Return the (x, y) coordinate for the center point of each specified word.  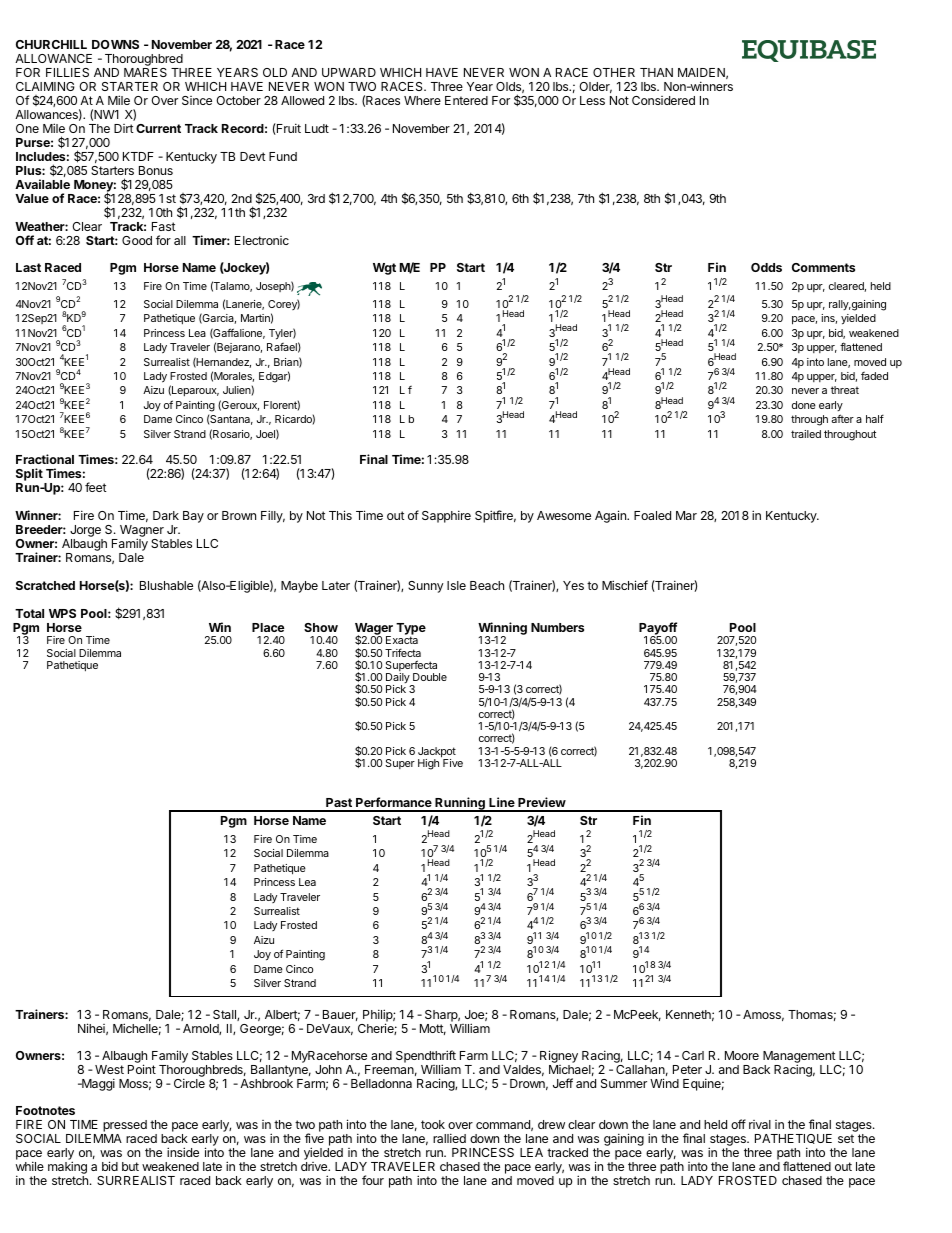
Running (460, 804)
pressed (124, 1127)
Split (30, 476)
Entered (466, 100)
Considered (663, 100)
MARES (145, 72)
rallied (449, 1138)
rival (760, 1124)
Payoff (658, 629)
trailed (806, 434)
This (340, 515)
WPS (62, 613)
